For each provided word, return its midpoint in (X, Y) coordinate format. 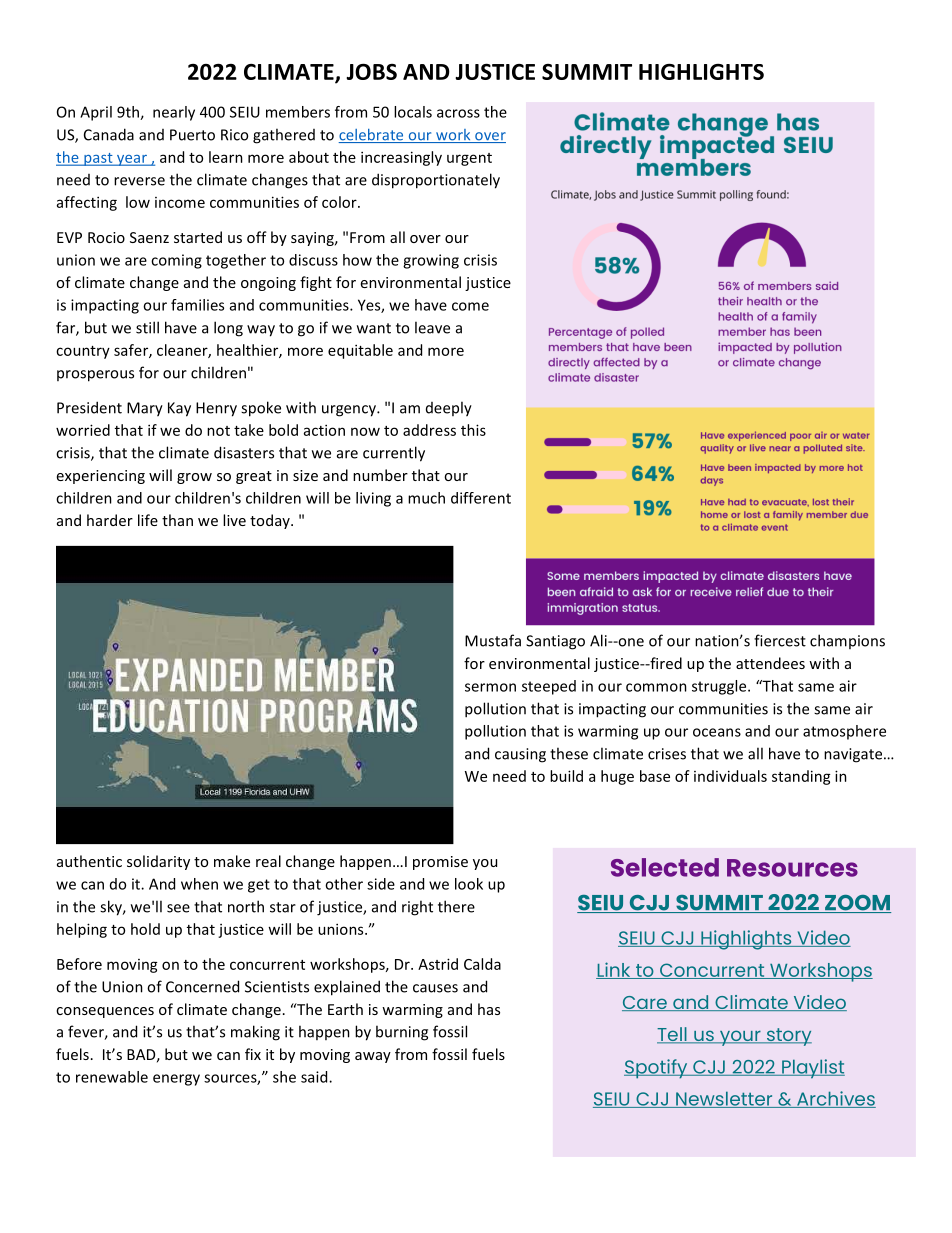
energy (176, 1080)
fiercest (780, 640)
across (458, 113)
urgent (469, 159)
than (177, 520)
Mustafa (493, 640)
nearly (174, 113)
